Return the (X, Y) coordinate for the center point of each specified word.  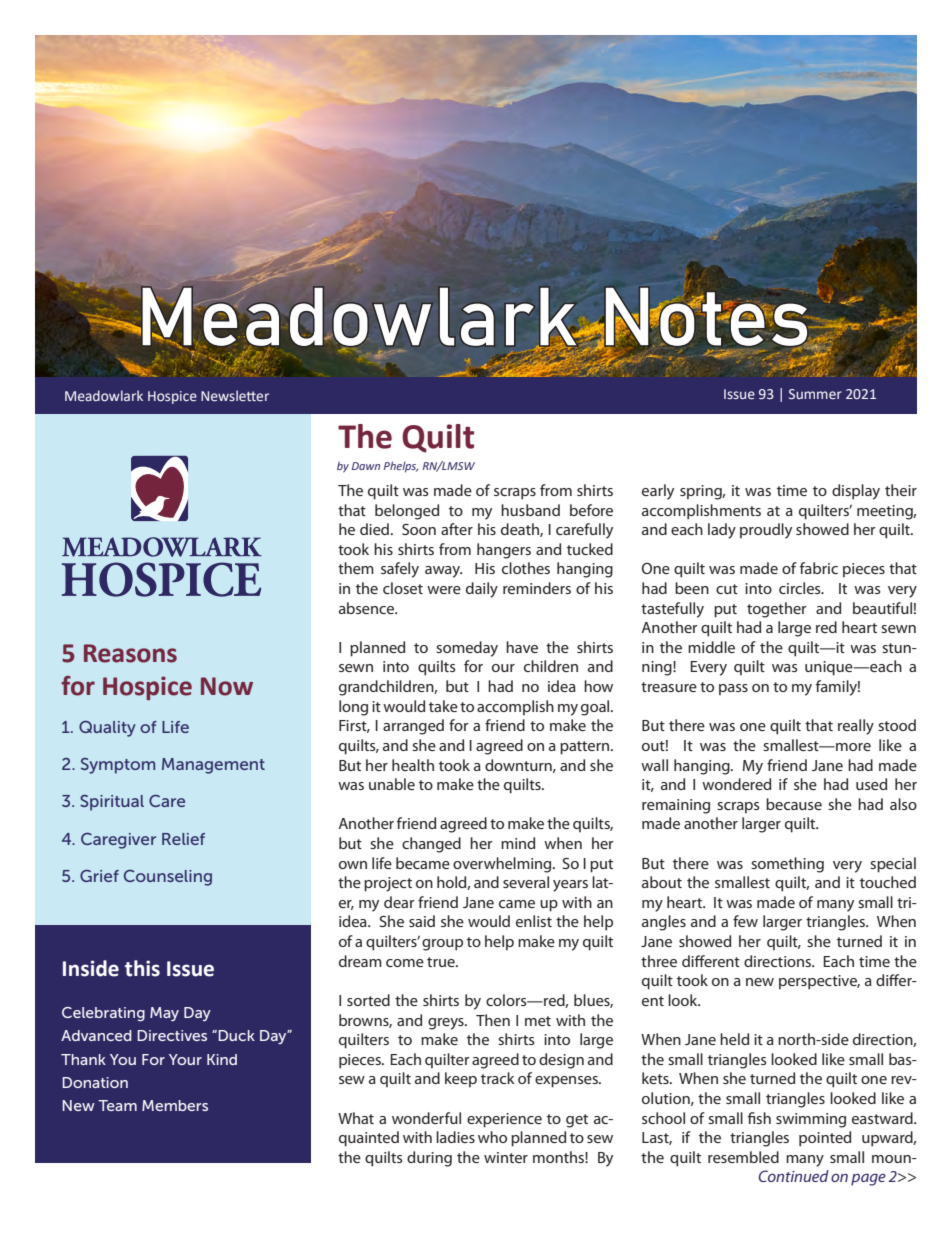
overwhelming (503, 865)
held (734, 1039)
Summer (815, 394)
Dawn (366, 466)
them (356, 568)
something (787, 865)
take (443, 706)
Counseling (168, 878)
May (164, 1014)
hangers (504, 551)
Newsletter (235, 395)
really (856, 727)
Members (175, 1105)
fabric (819, 568)
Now (227, 686)
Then (493, 1020)
